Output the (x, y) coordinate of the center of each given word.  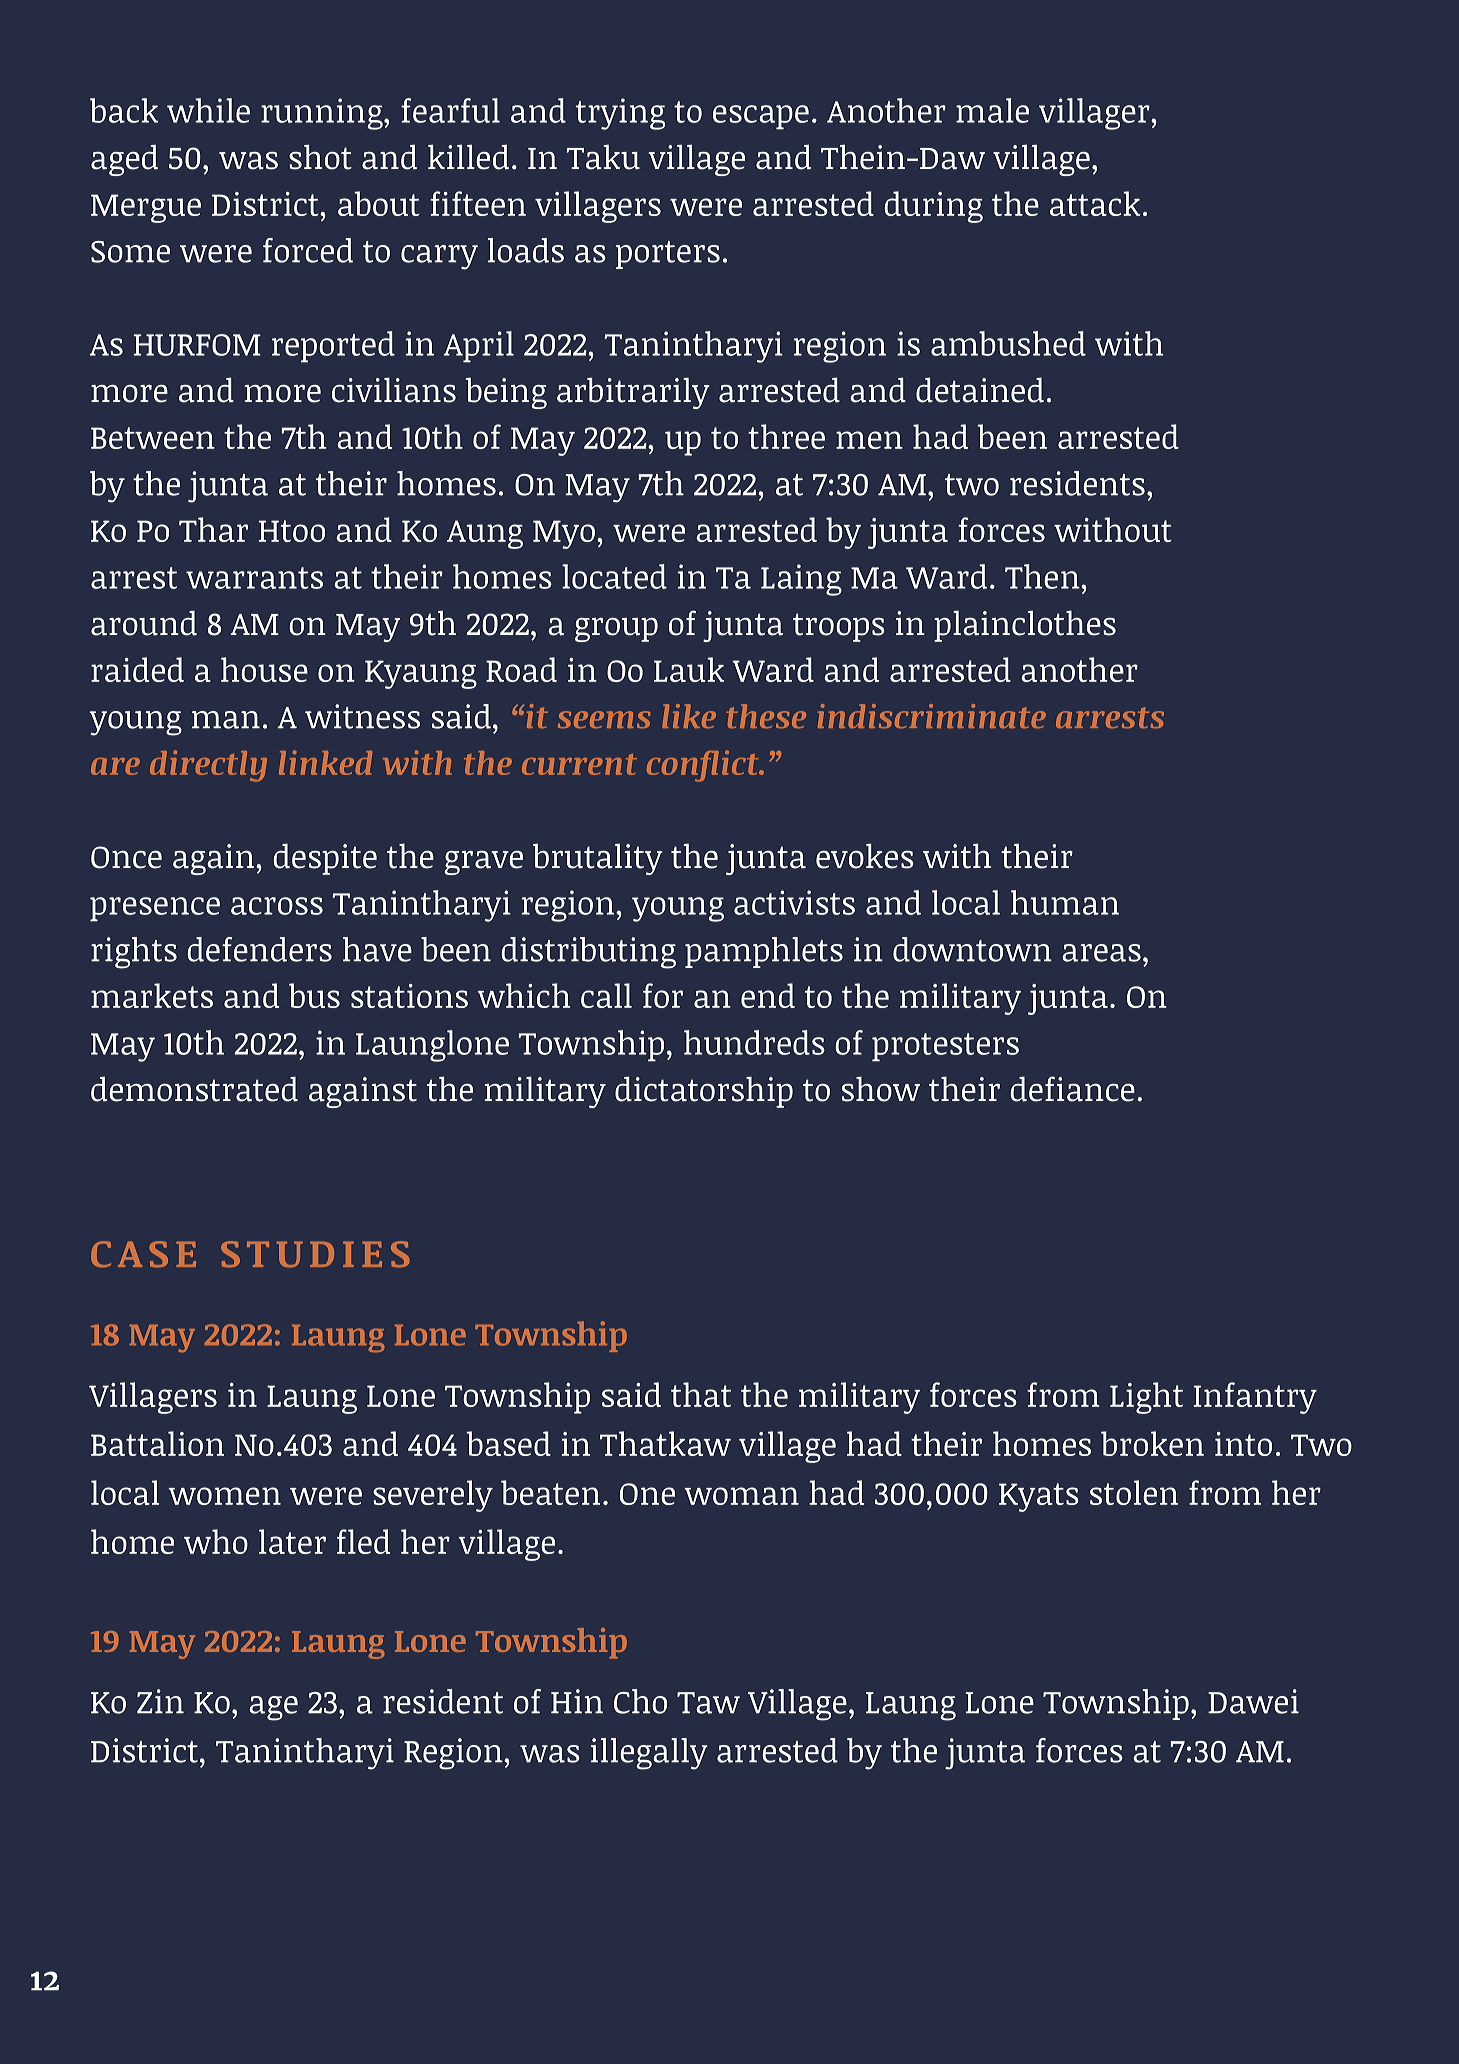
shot (320, 157)
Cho (640, 1701)
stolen (1134, 1492)
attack (1095, 203)
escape (761, 117)
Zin (160, 1701)
